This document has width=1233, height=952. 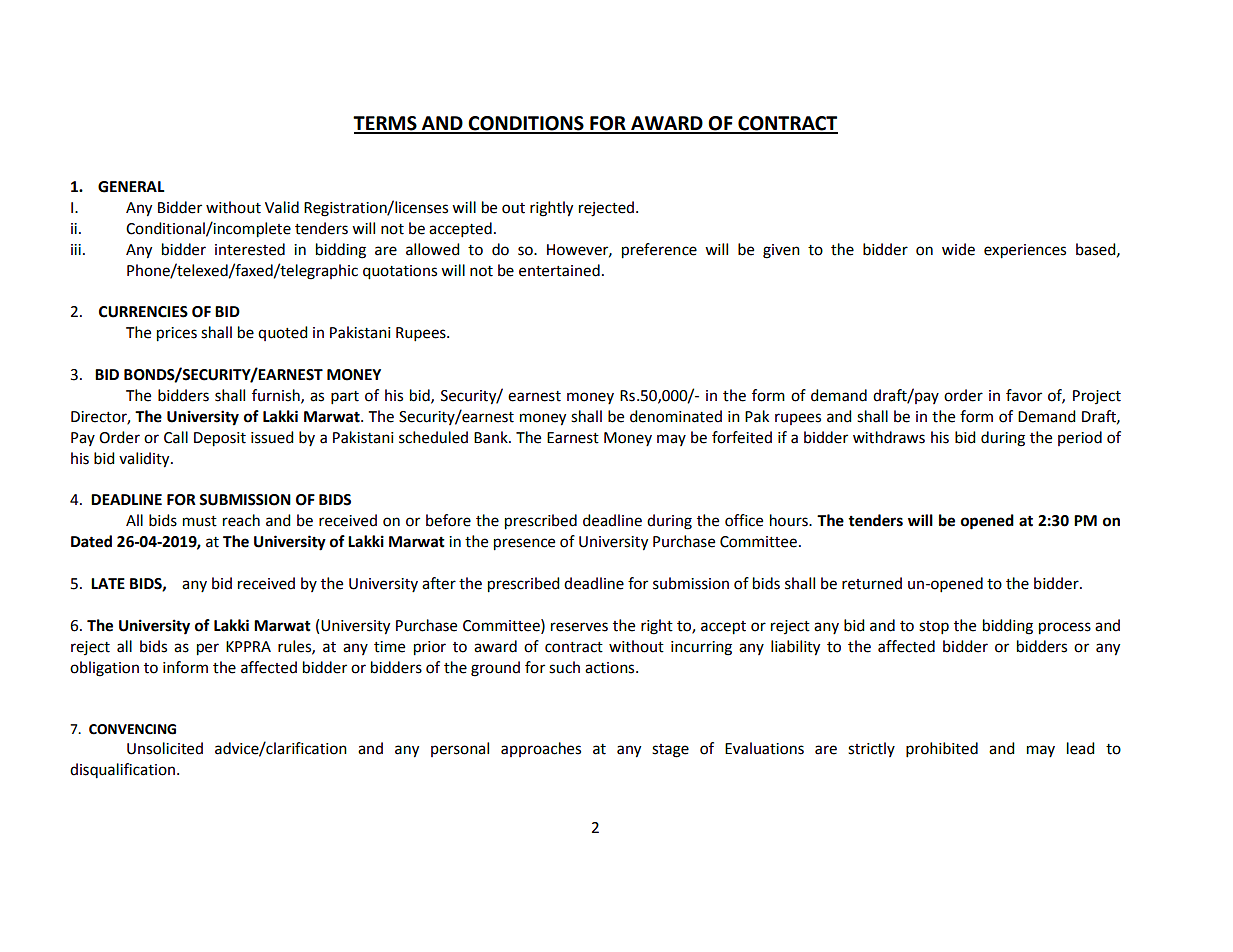 I want to click on GENERAL, so click(x=131, y=187).
